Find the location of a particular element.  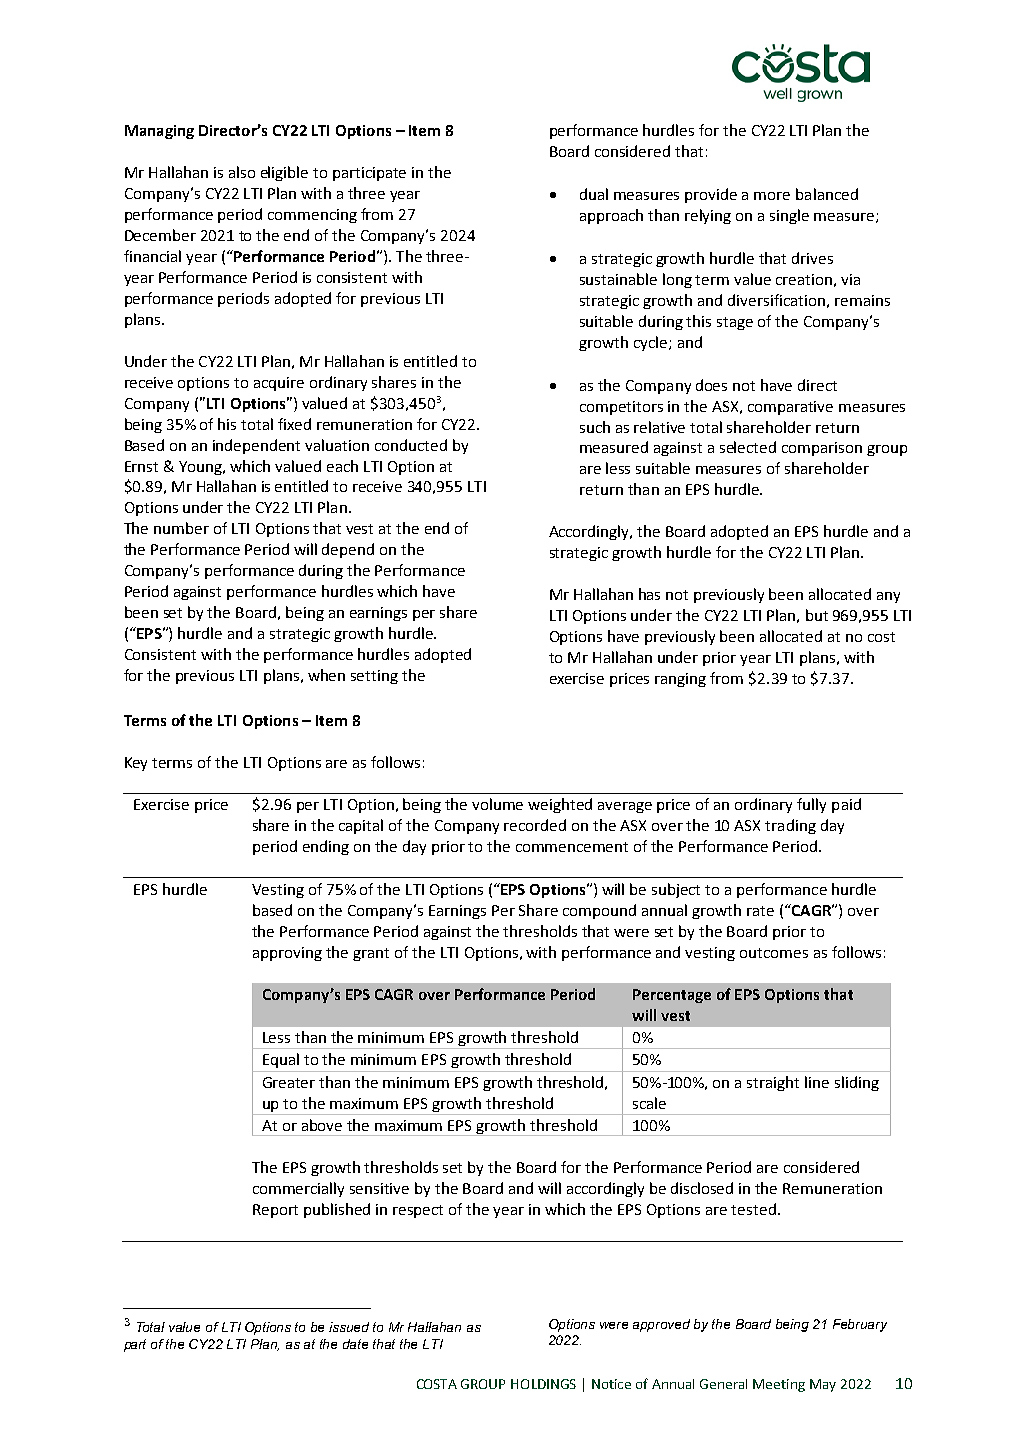

volume is located at coordinates (497, 804).
